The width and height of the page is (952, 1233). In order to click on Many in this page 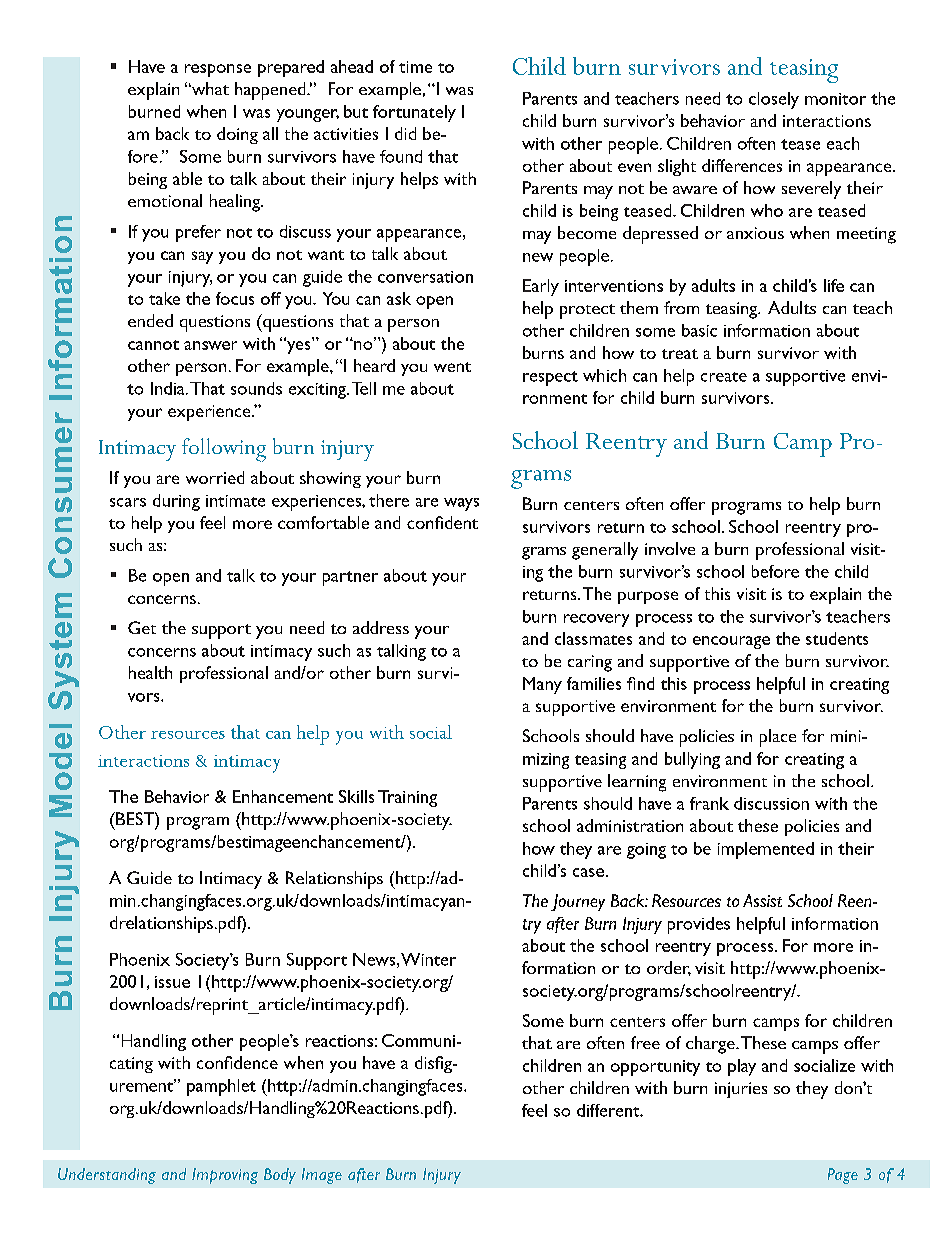, I will do `click(542, 685)`.
